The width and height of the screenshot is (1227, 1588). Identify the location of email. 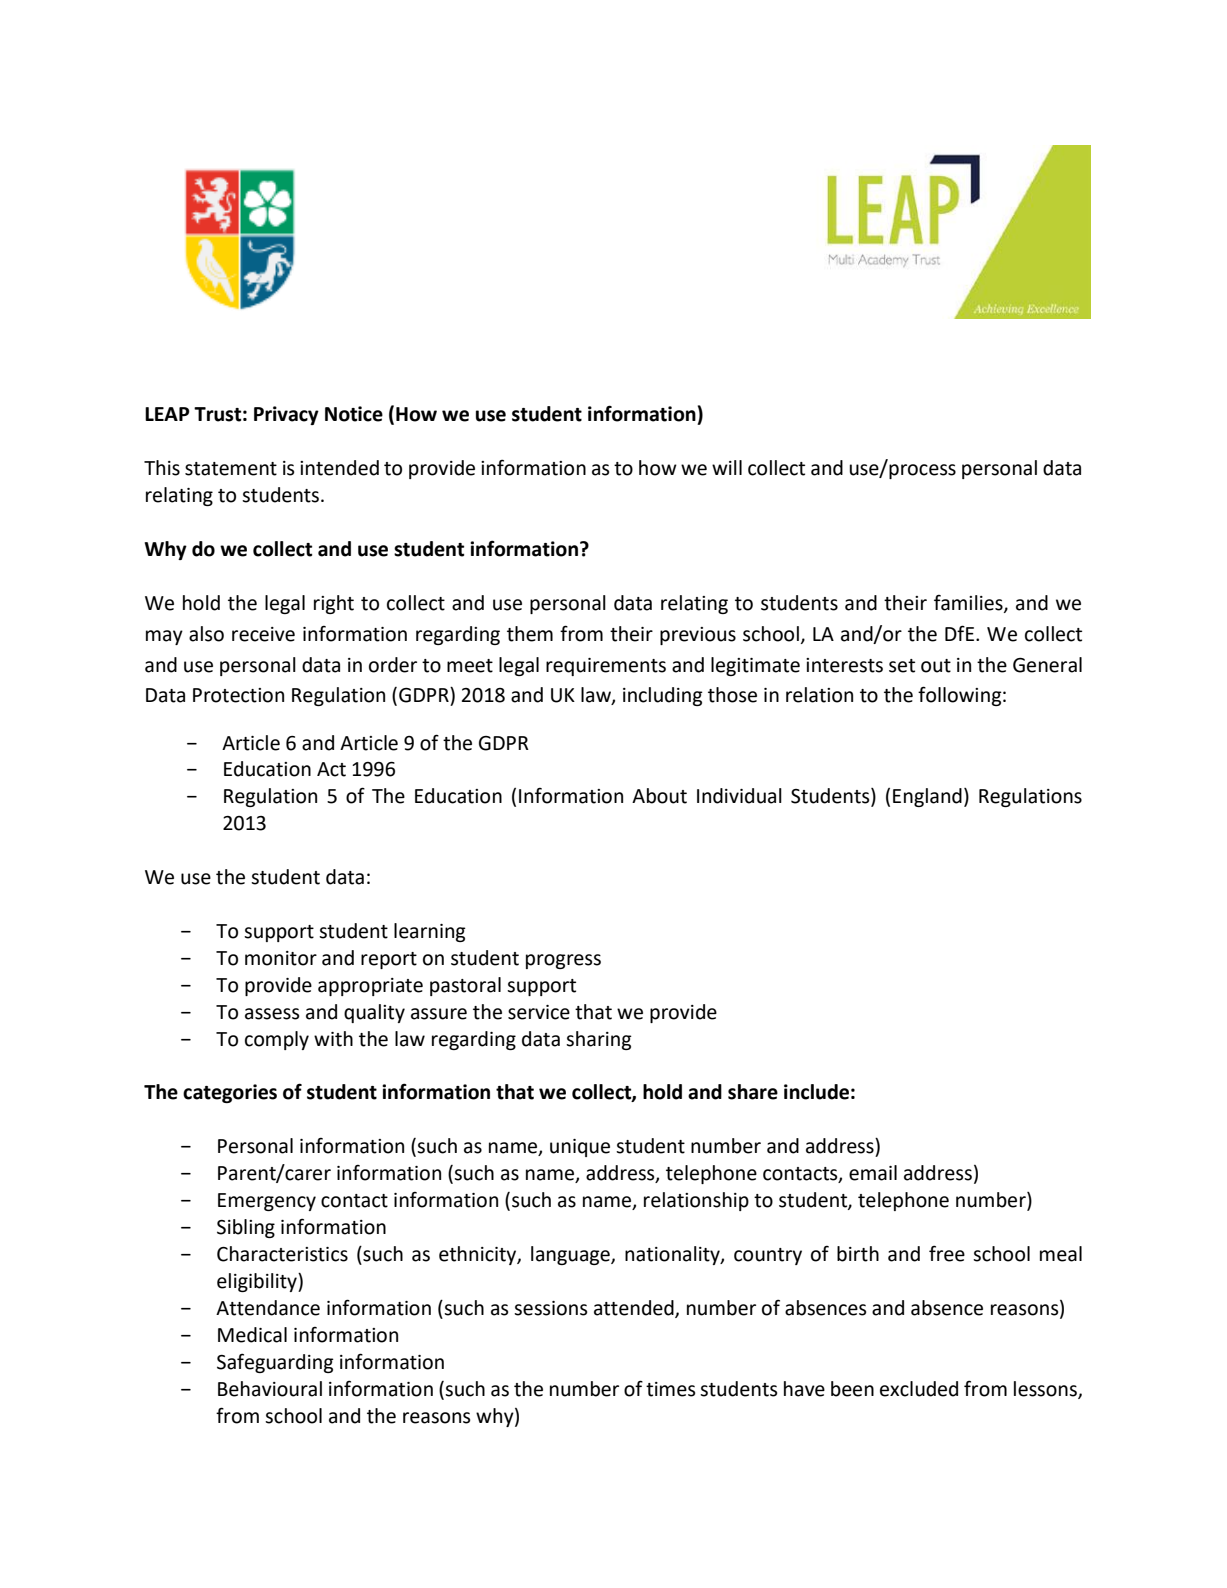
(873, 1173).
